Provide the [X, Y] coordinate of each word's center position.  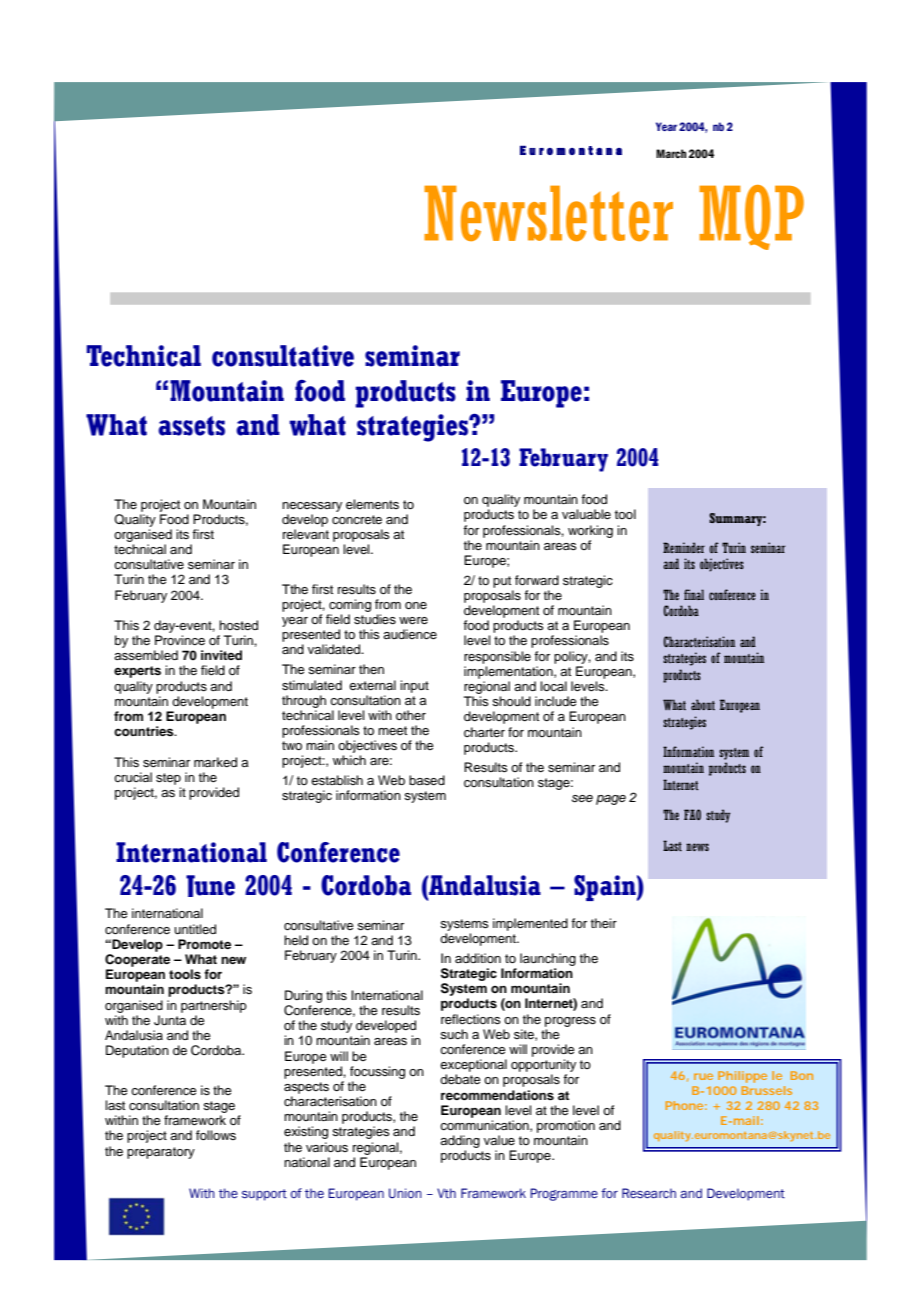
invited [221, 655]
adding [460, 1143]
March [671, 153]
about [703, 704]
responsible [497, 657]
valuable [586, 514]
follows [216, 1135]
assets [191, 426]
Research [649, 1193]
